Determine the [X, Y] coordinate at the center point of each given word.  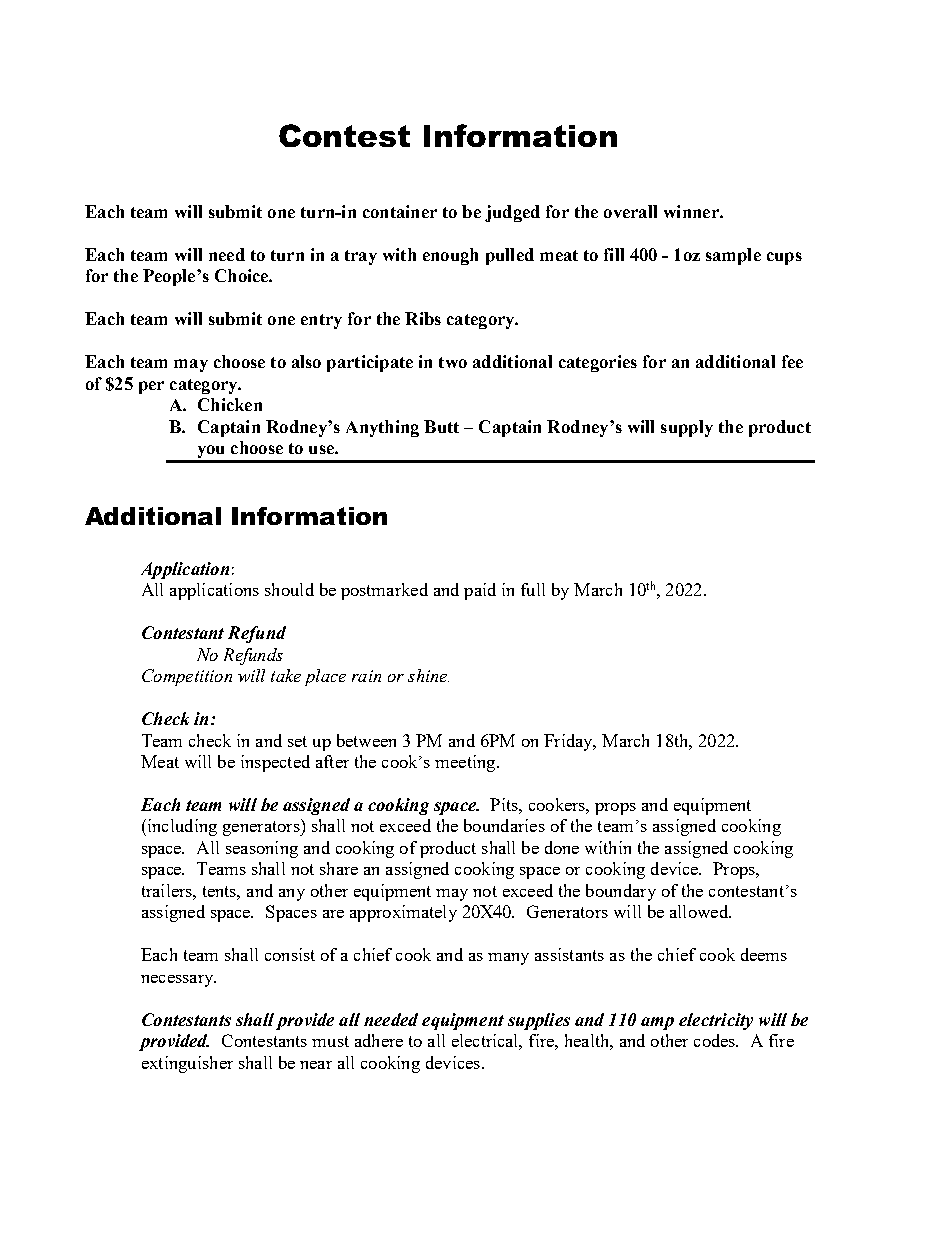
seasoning [262, 849]
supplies [539, 1021]
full [533, 589]
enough [450, 256]
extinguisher [187, 1064]
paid [480, 591]
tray [361, 257]
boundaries [504, 825]
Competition [187, 677]
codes [716, 1040]
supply [687, 428]
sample [733, 256]
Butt [441, 426]
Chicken [230, 404]
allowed [700, 911]
